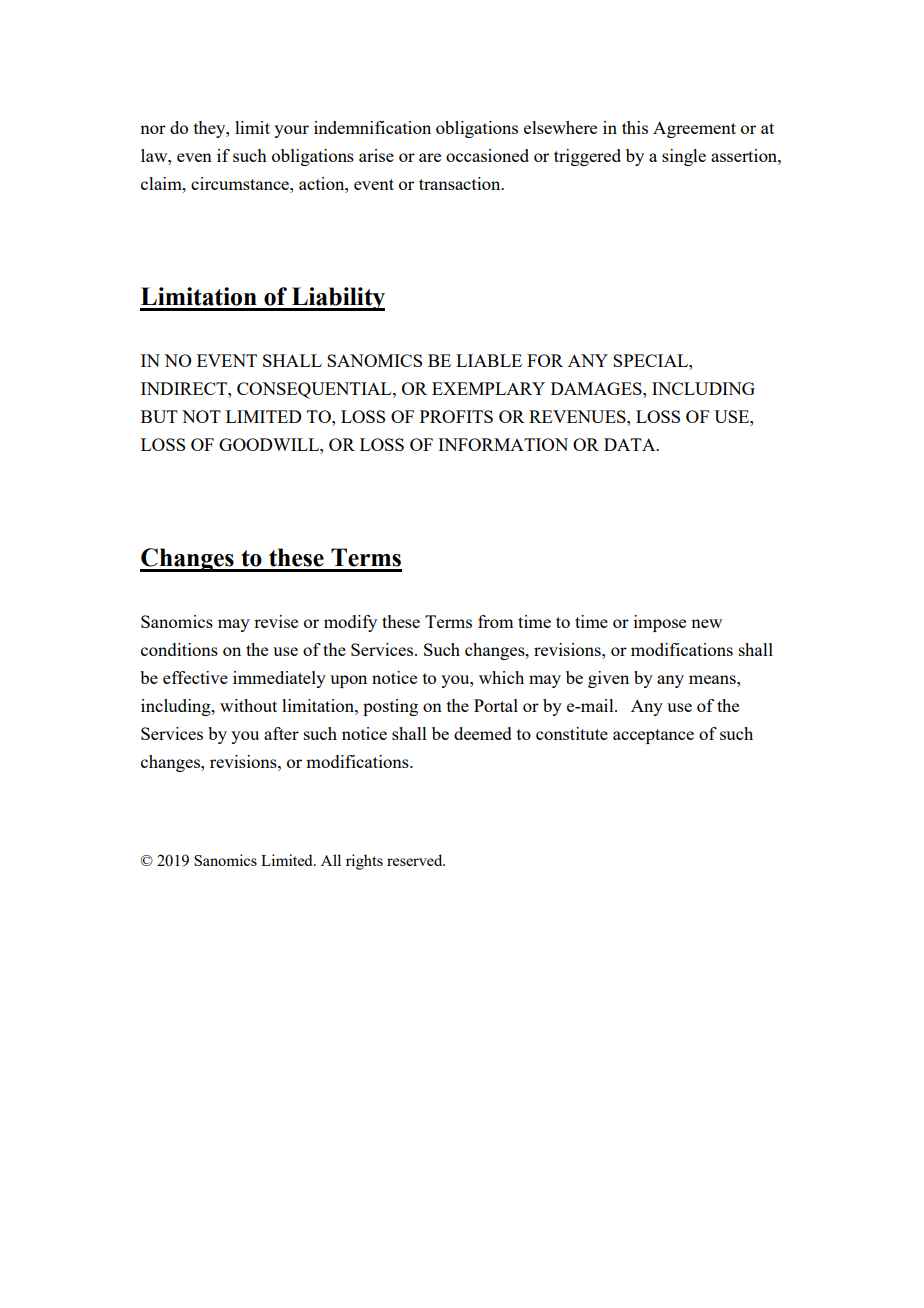 The width and height of the screenshot is (924, 1308). Describe the element at coordinates (653, 736) in the screenshot. I see `acceptance` at that location.
